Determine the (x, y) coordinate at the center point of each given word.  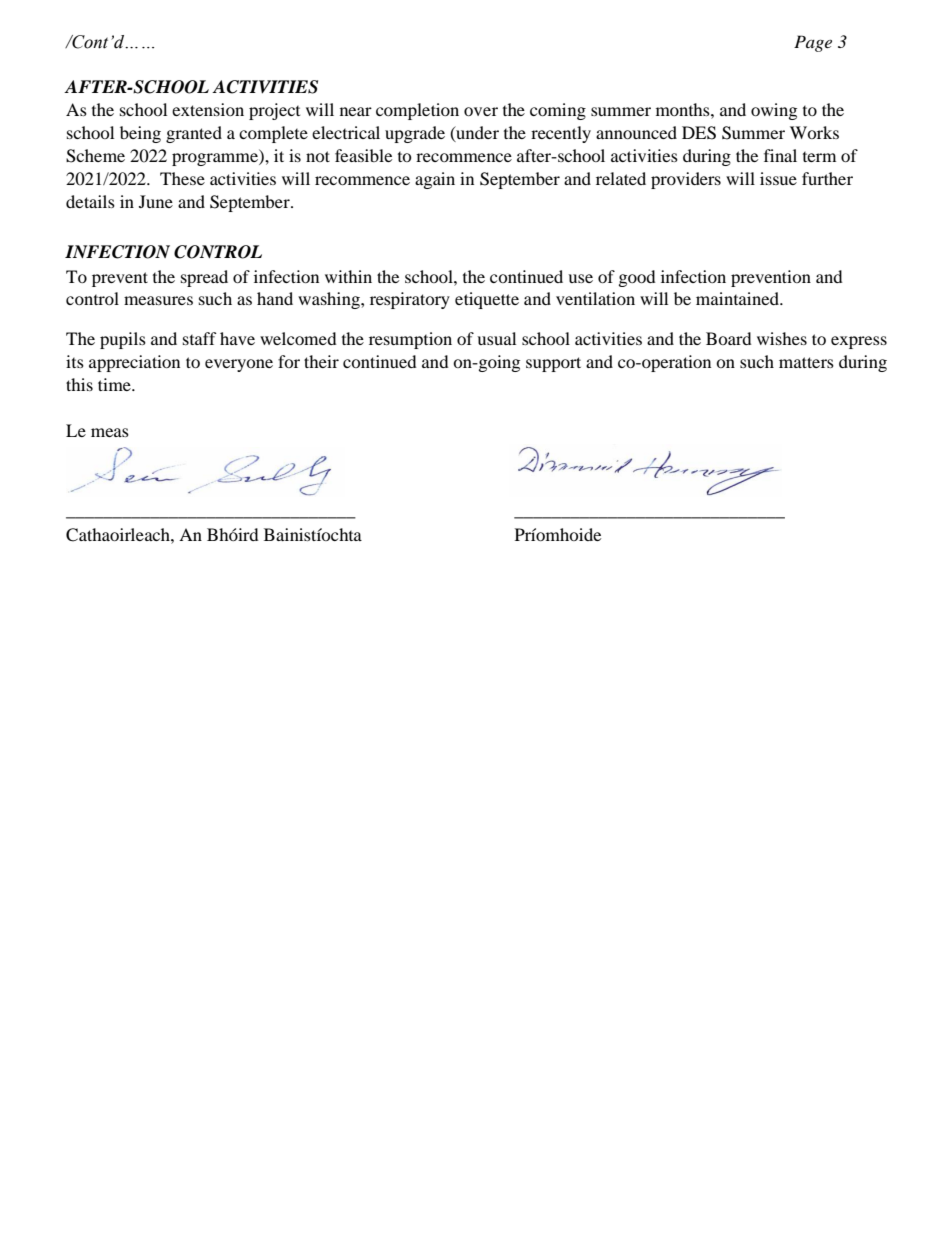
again (435, 180)
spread (204, 278)
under (476, 133)
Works (814, 132)
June (156, 201)
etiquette (487, 300)
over (481, 111)
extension (208, 109)
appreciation (134, 363)
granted (194, 134)
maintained (738, 298)
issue (778, 178)
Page (813, 43)
